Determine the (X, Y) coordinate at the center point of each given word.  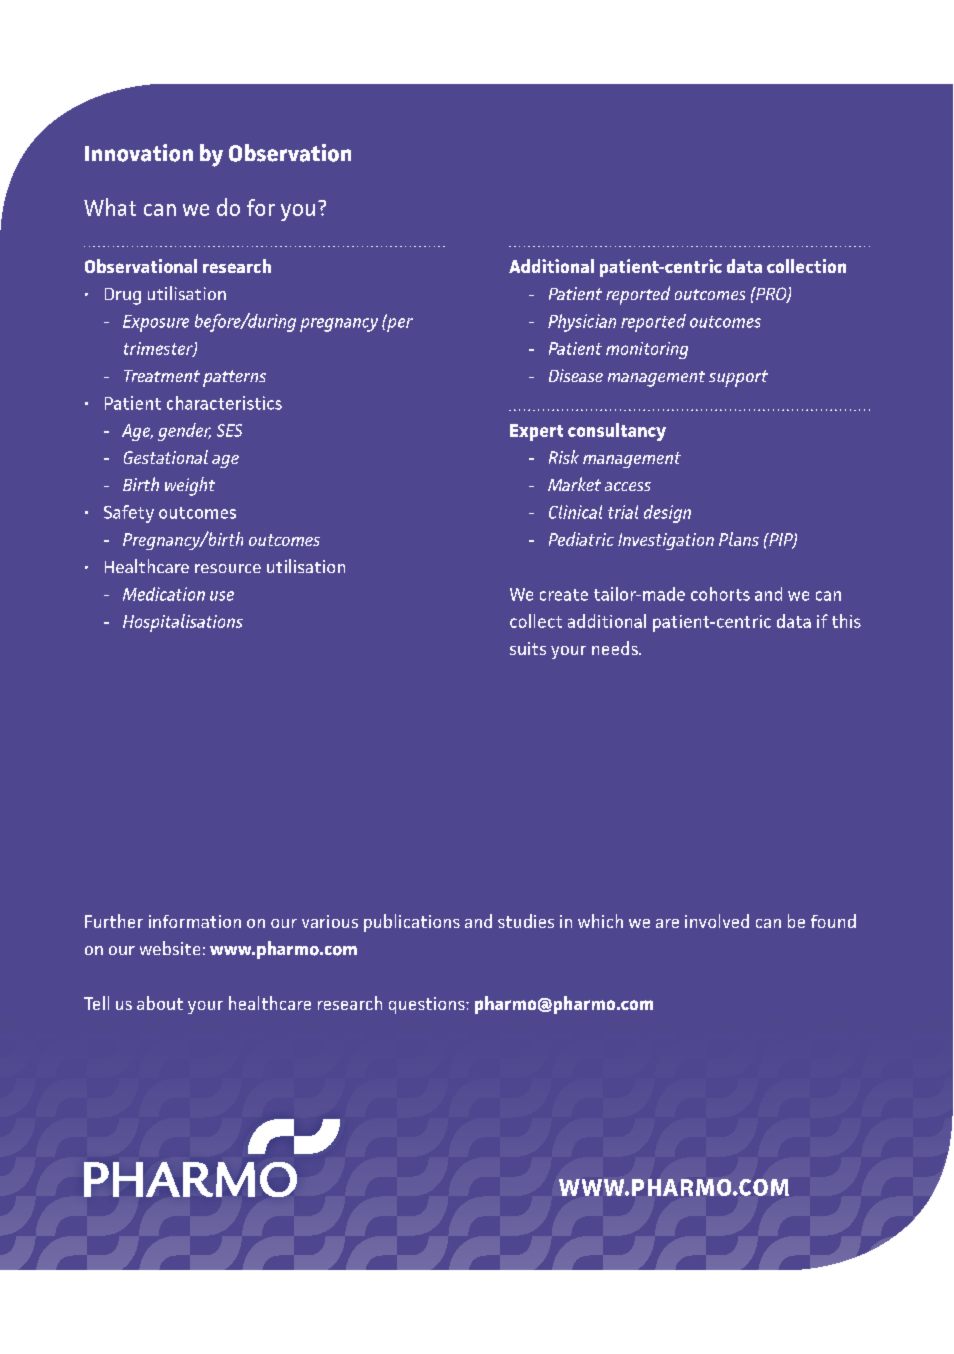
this (846, 621)
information (195, 921)
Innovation (139, 153)
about (160, 1003)
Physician (582, 323)
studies (526, 921)
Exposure (156, 323)
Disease (576, 375)
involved (717, 921)
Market (574, 484)
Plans (739, 539)
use (222, 596)
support (738, 378)
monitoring (647, 350)
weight (190, 486)
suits (528, 648)
